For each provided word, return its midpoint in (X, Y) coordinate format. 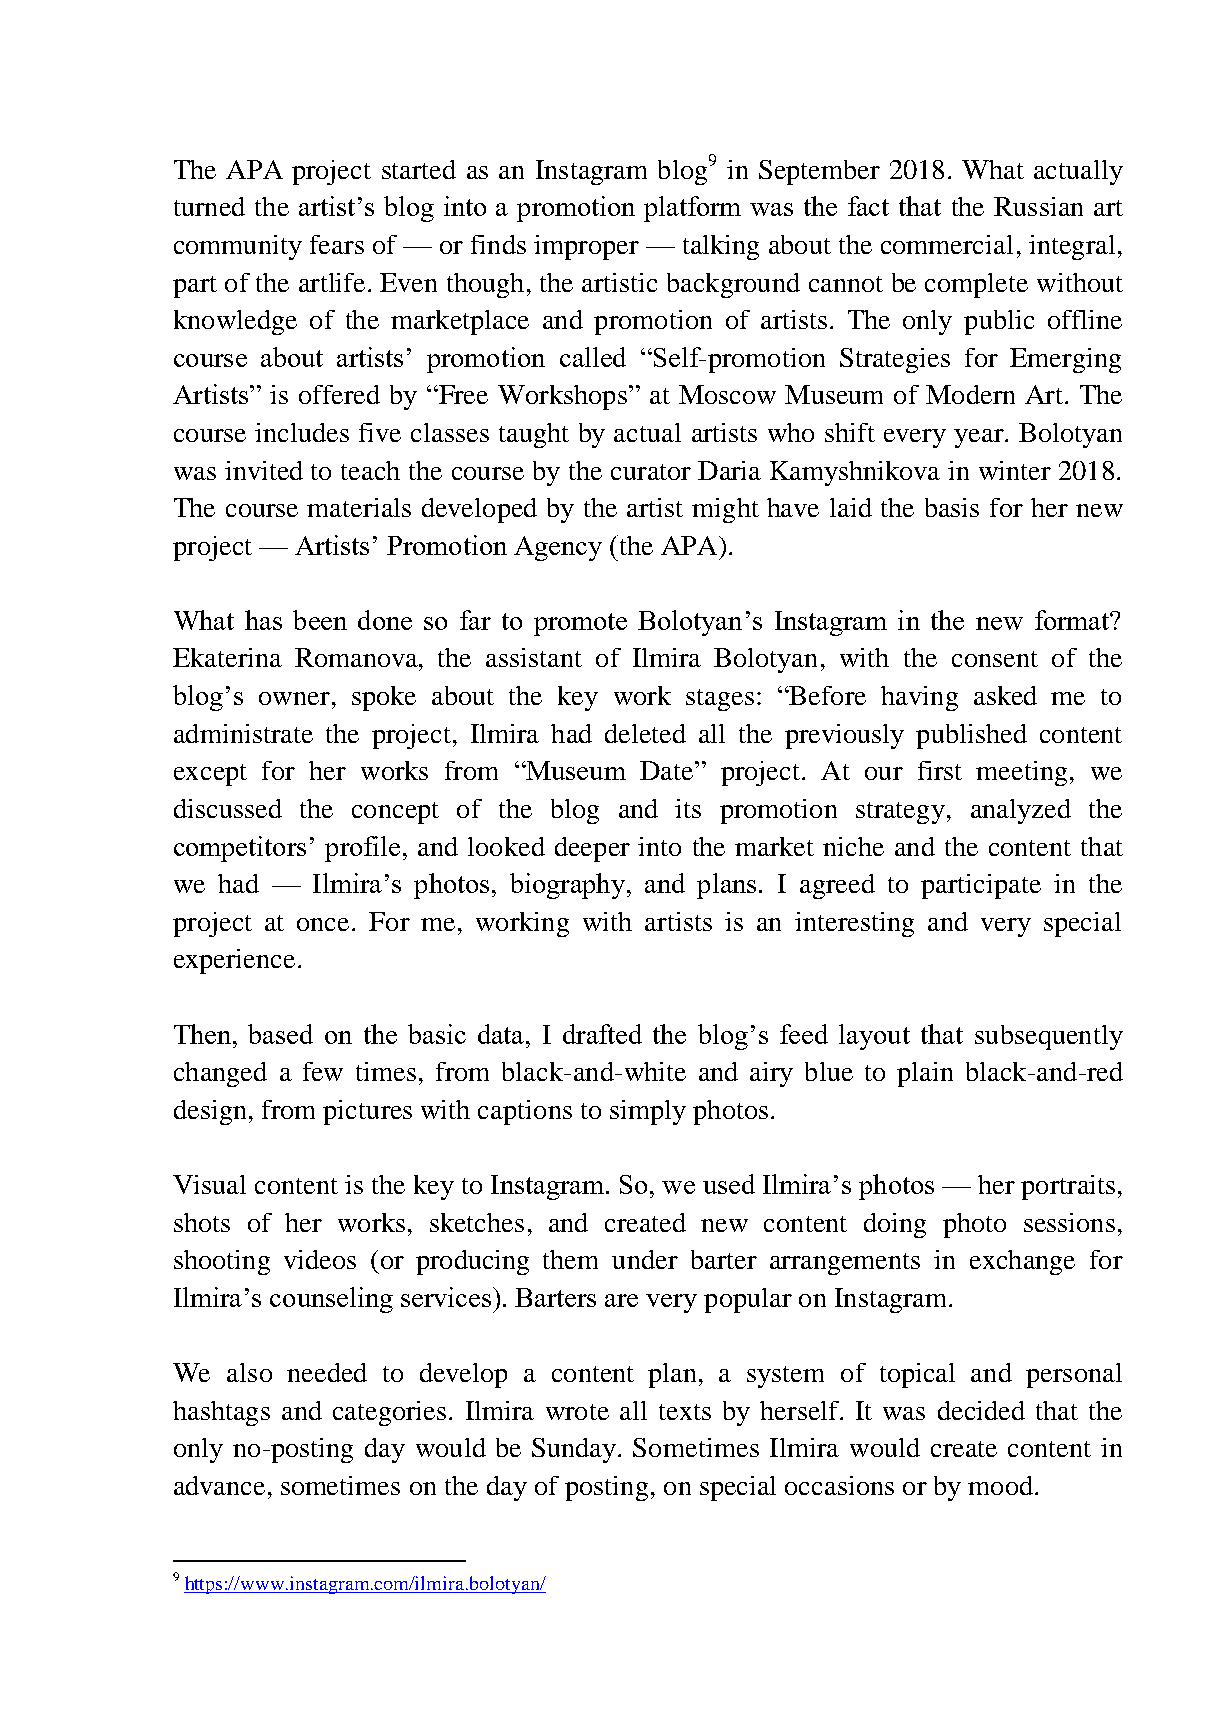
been (320, 620)
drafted (602, 1034)
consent (995, 659)
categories (389, 1413)
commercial (947, 244)
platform (692, 209)
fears (337, 244)
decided (981, 1410)
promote (580, 624)
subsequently (1049, 1037)
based (280, 1034)
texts (685, 1412)
